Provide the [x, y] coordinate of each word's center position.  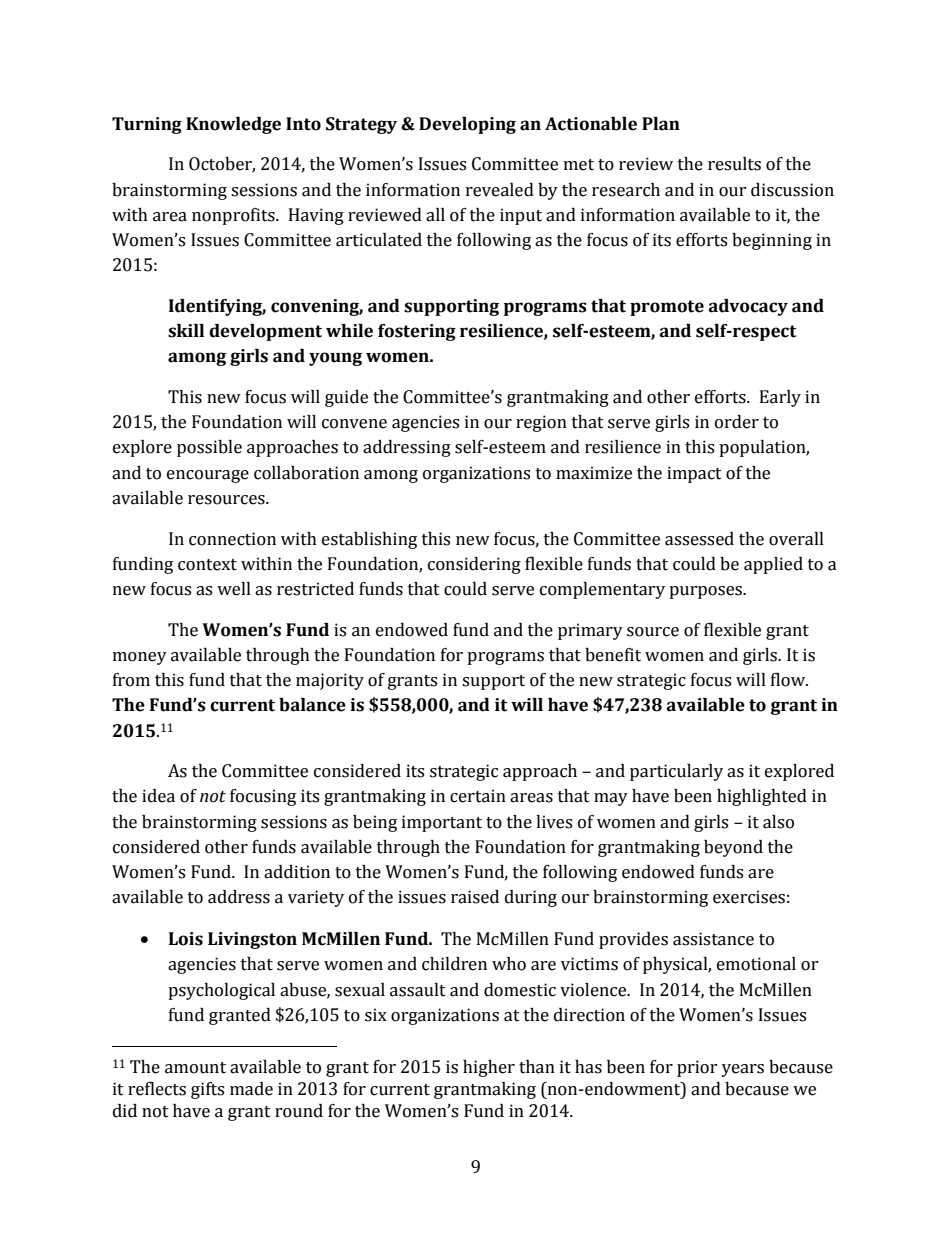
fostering [417, 332]
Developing [467, 125]
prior [697, 1068]
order [737, 422]
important [442, 823]
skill [186, 331]
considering [474, 565]
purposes [706, 592]
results [734, 164]
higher [489, 1068]
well [234, 589]
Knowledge [233, 125]
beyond [733, 848]
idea [158, 796]
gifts [207, 1090]
